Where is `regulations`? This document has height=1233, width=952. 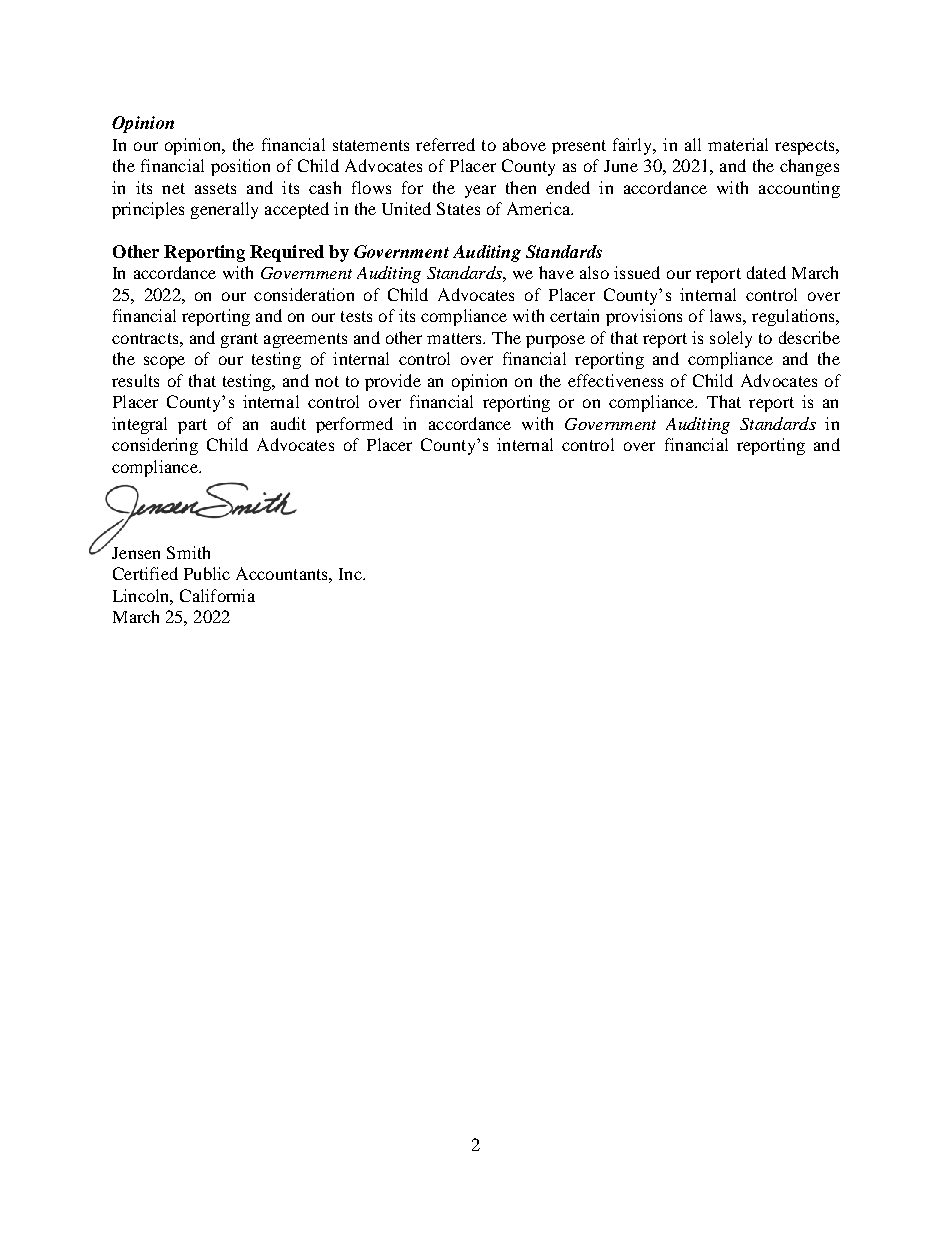
regulations is located at coordinates (794, 317).
